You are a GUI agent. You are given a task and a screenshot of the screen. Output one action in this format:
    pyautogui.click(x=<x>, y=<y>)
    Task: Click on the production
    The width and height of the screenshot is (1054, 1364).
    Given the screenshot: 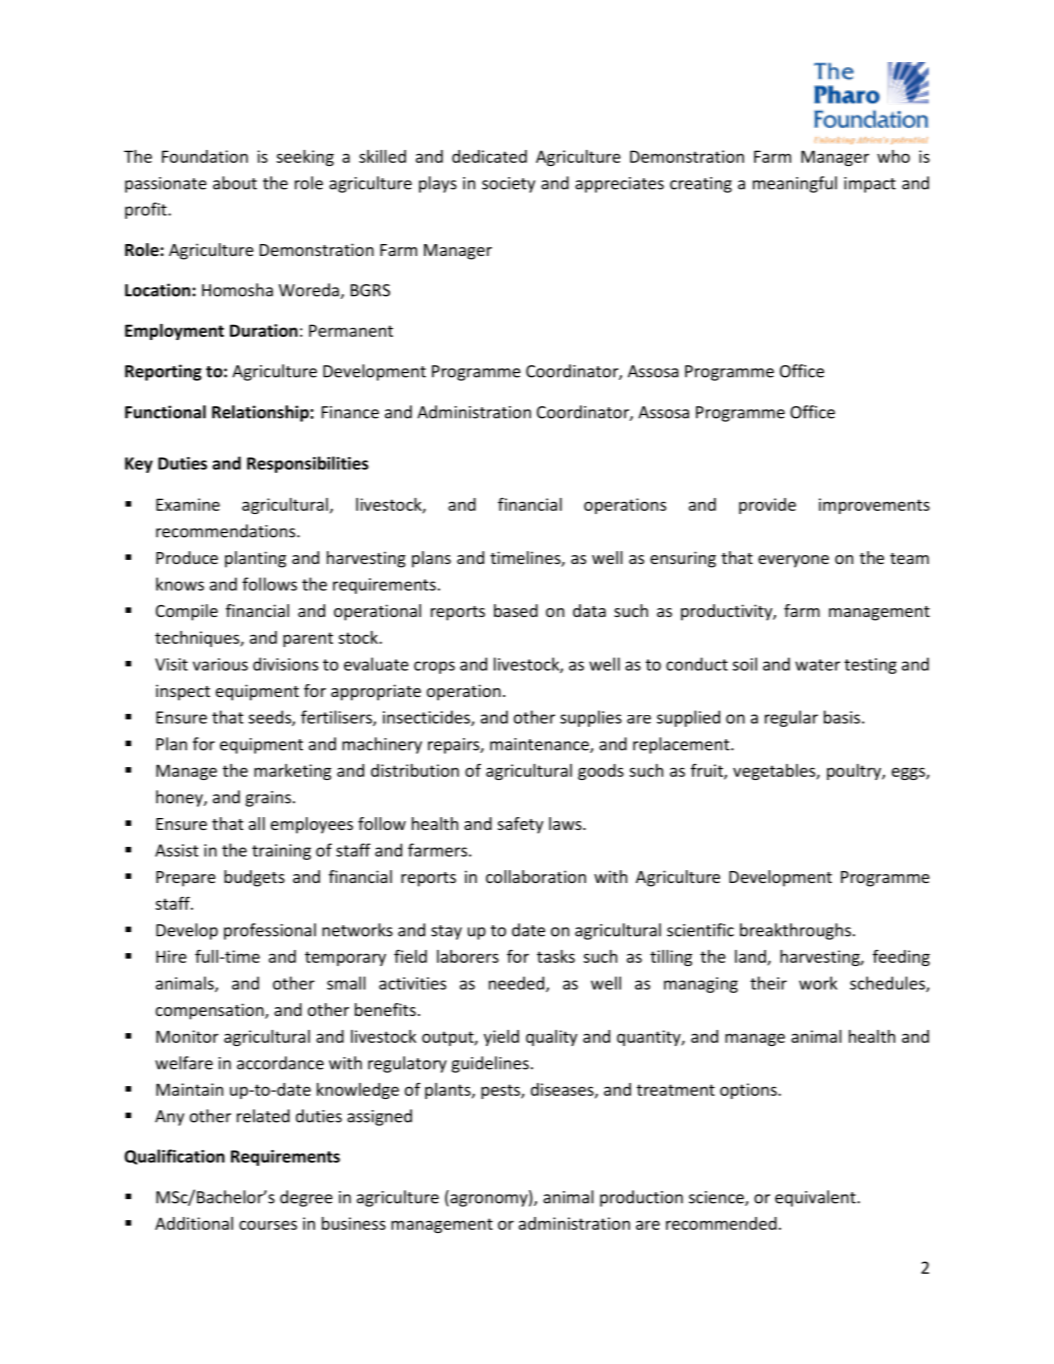 What is the action you would take?
    pyautogui.click(x=641, y=1198)
